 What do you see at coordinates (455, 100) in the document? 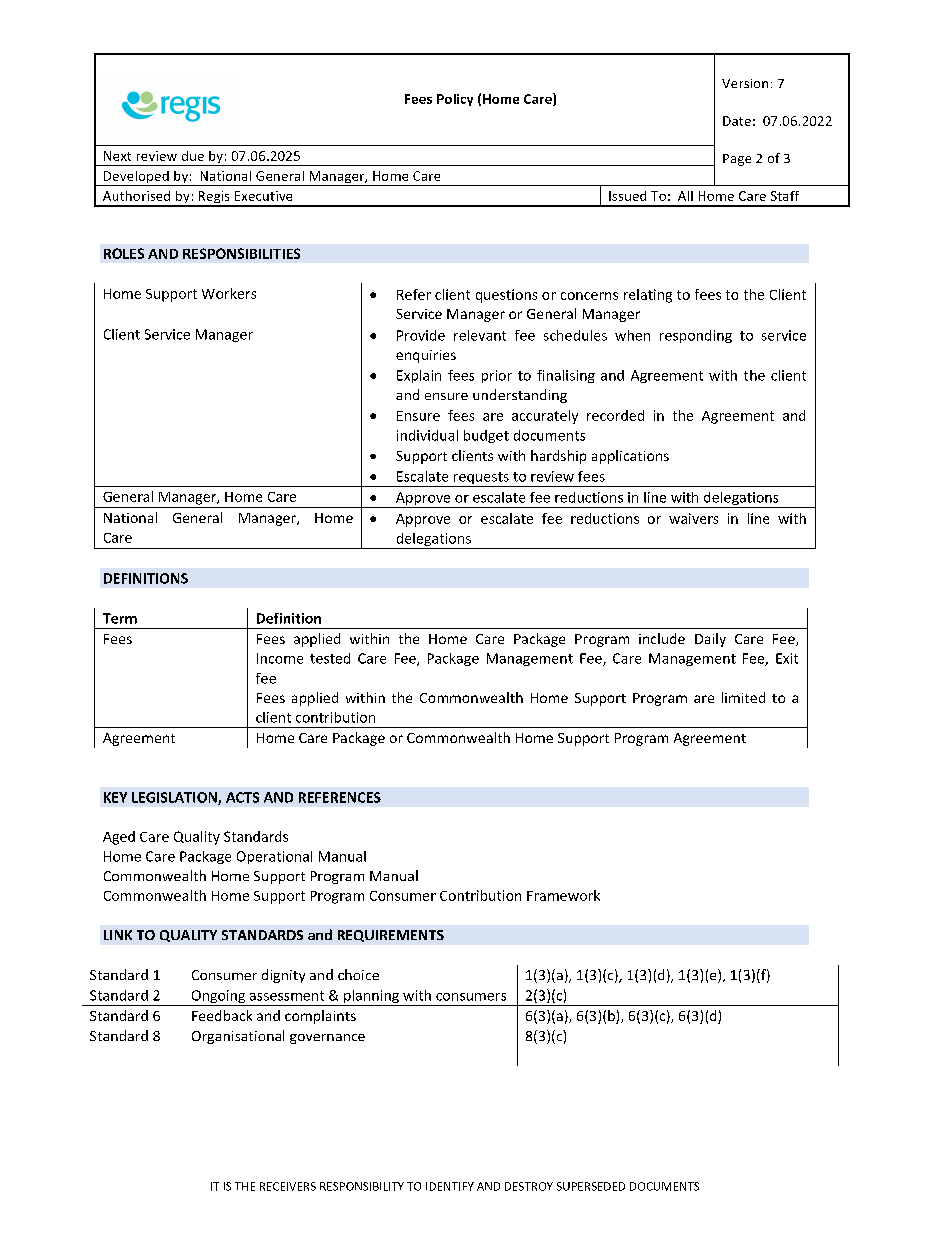
I see `Policy` at bounding box center [455, 100].
